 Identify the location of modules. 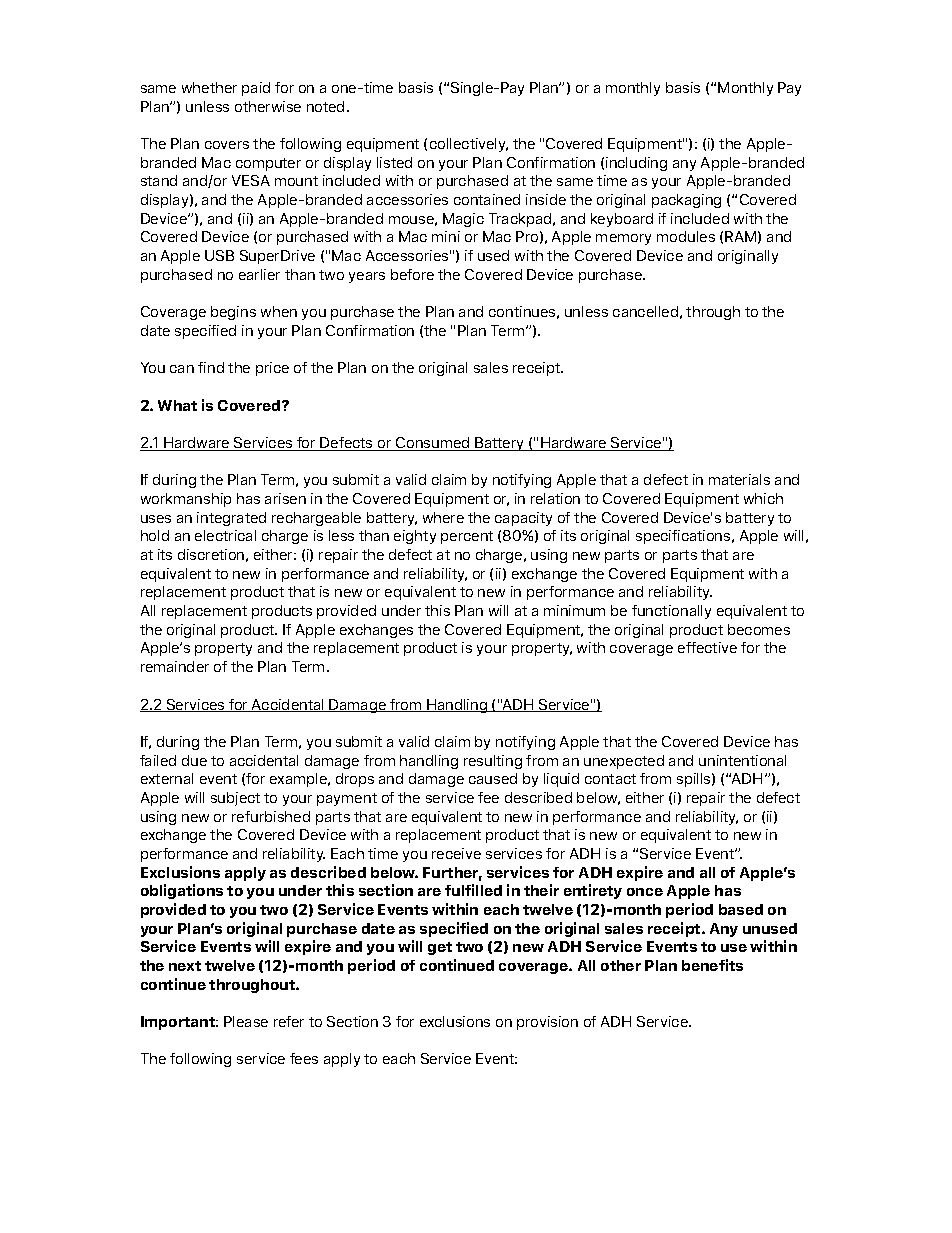
(686, 236).
